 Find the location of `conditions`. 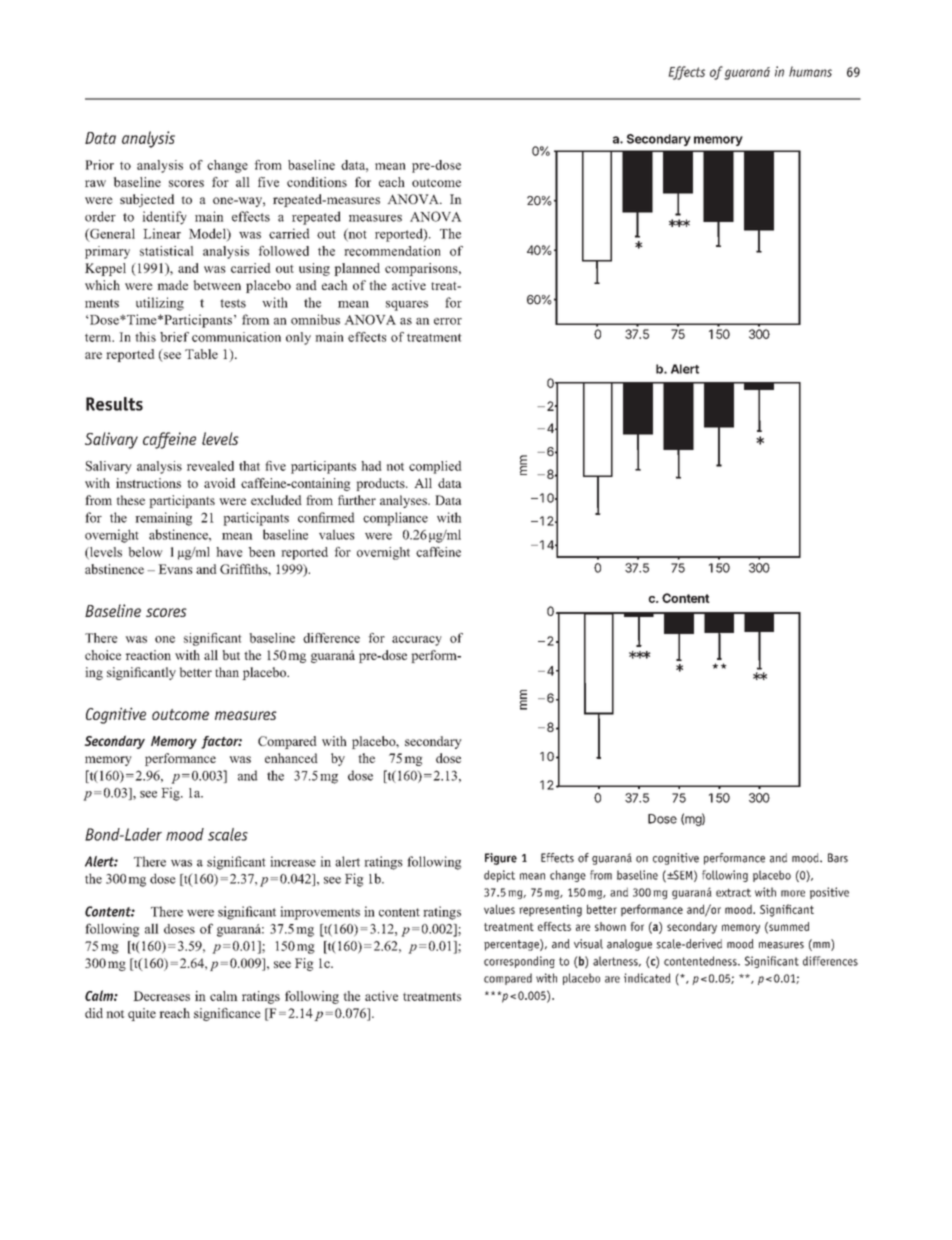

conditions is located at coordinates (317, 182).
